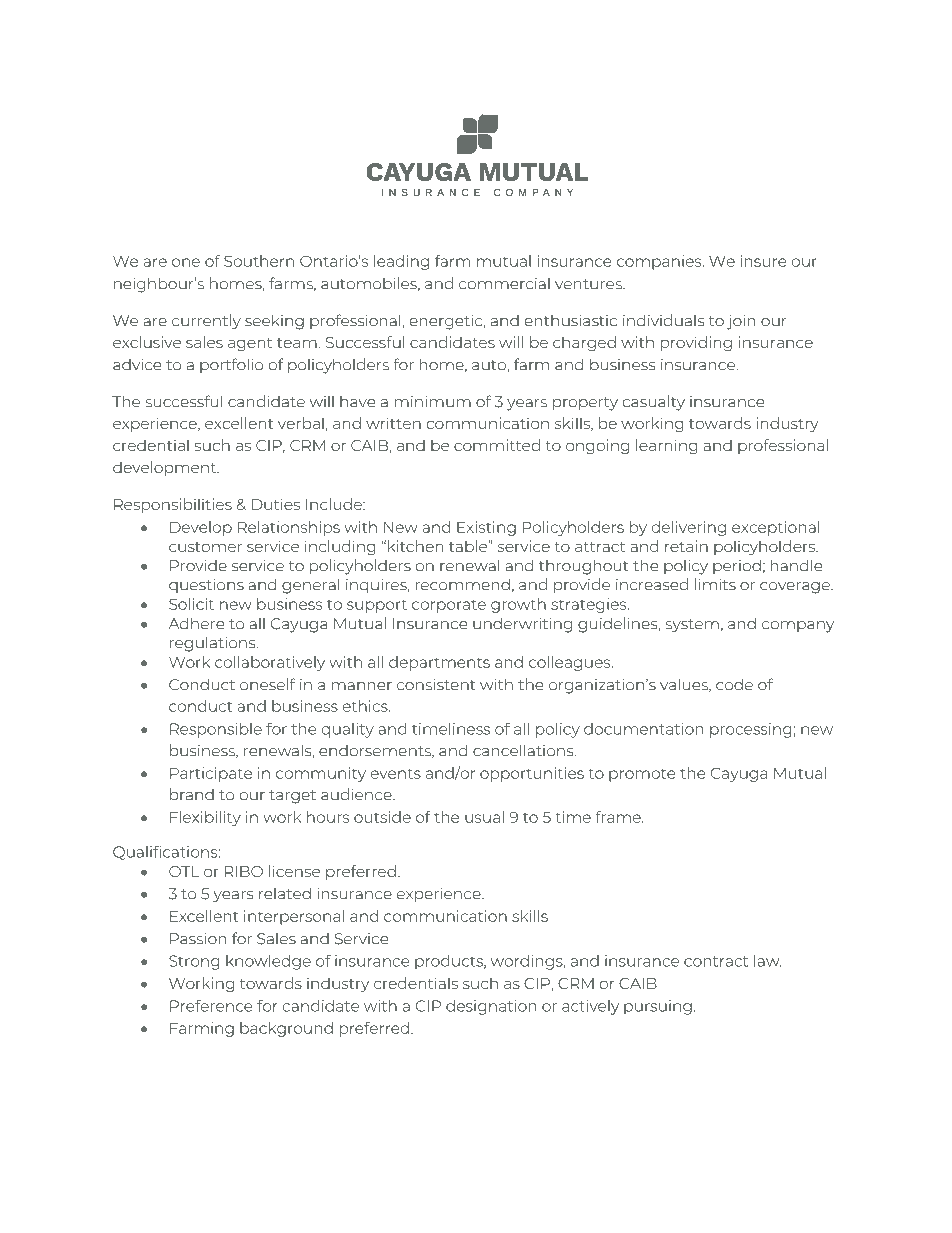 This screenshot has height=1233, width=952. I want to click on Participate, so click(211, 774).
